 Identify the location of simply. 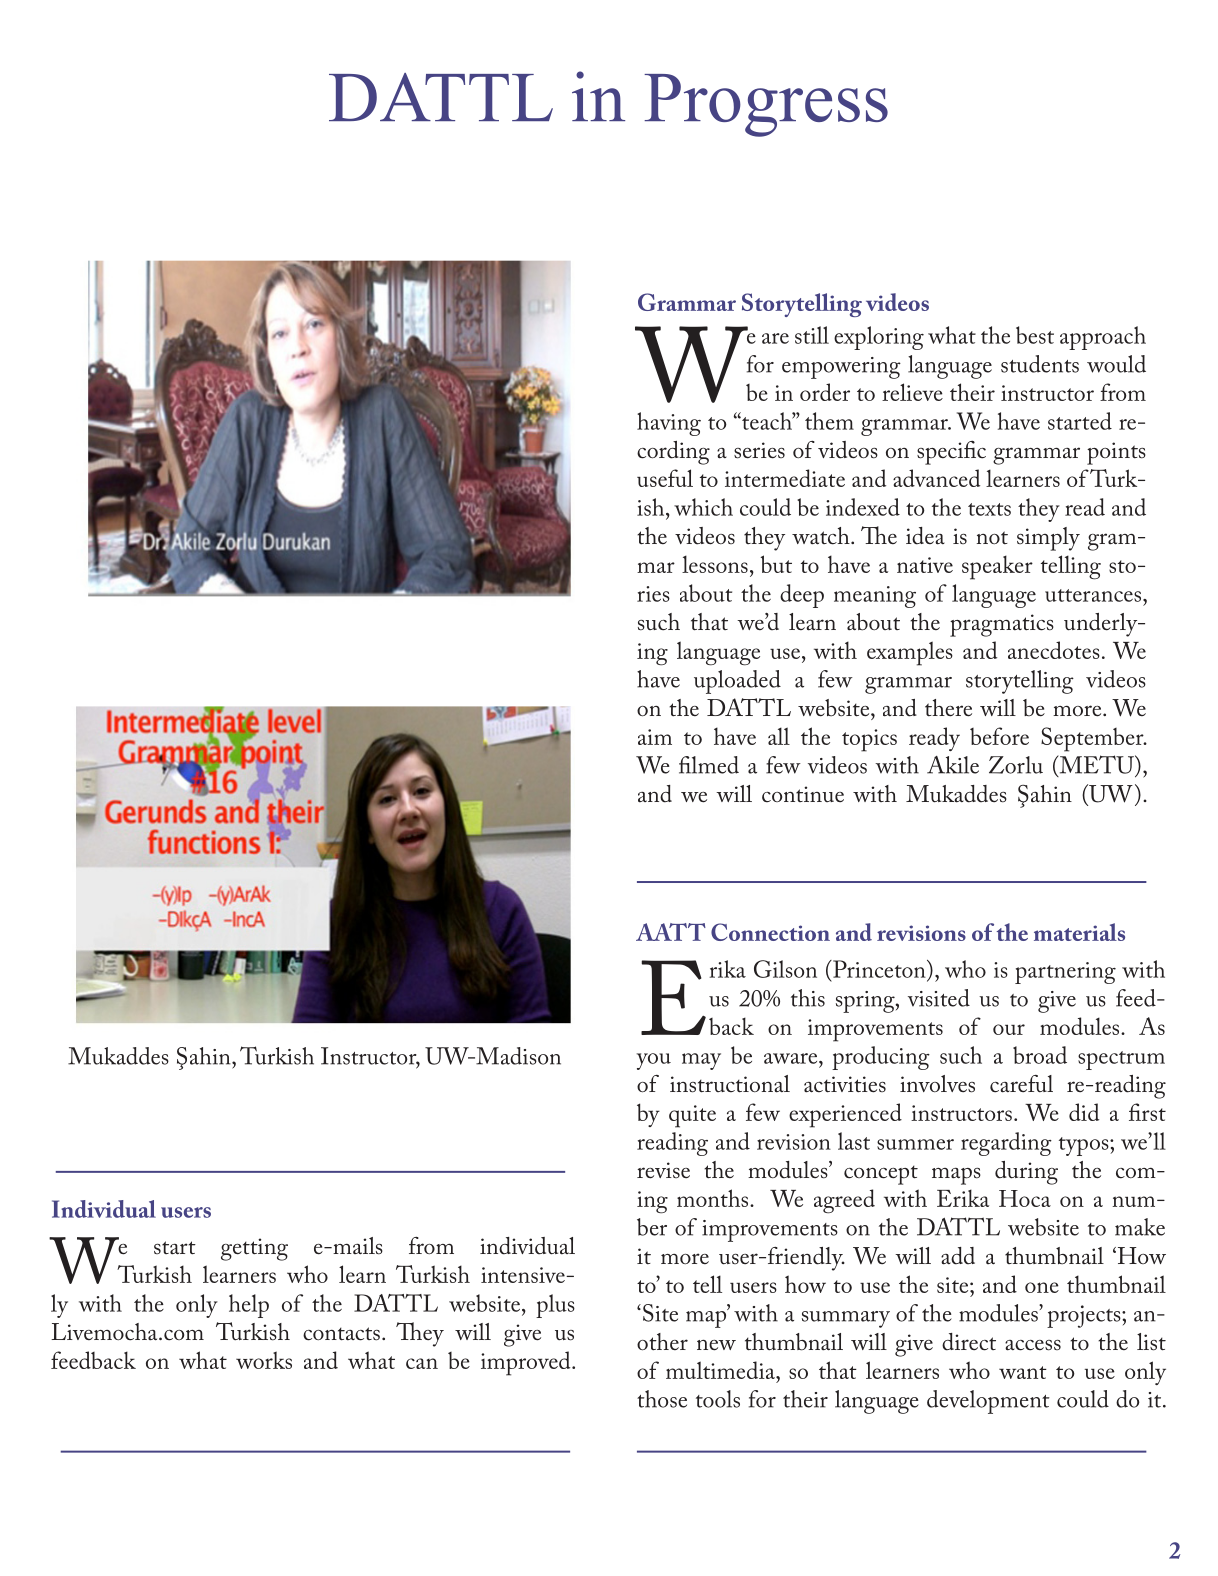
(1048, 539).
